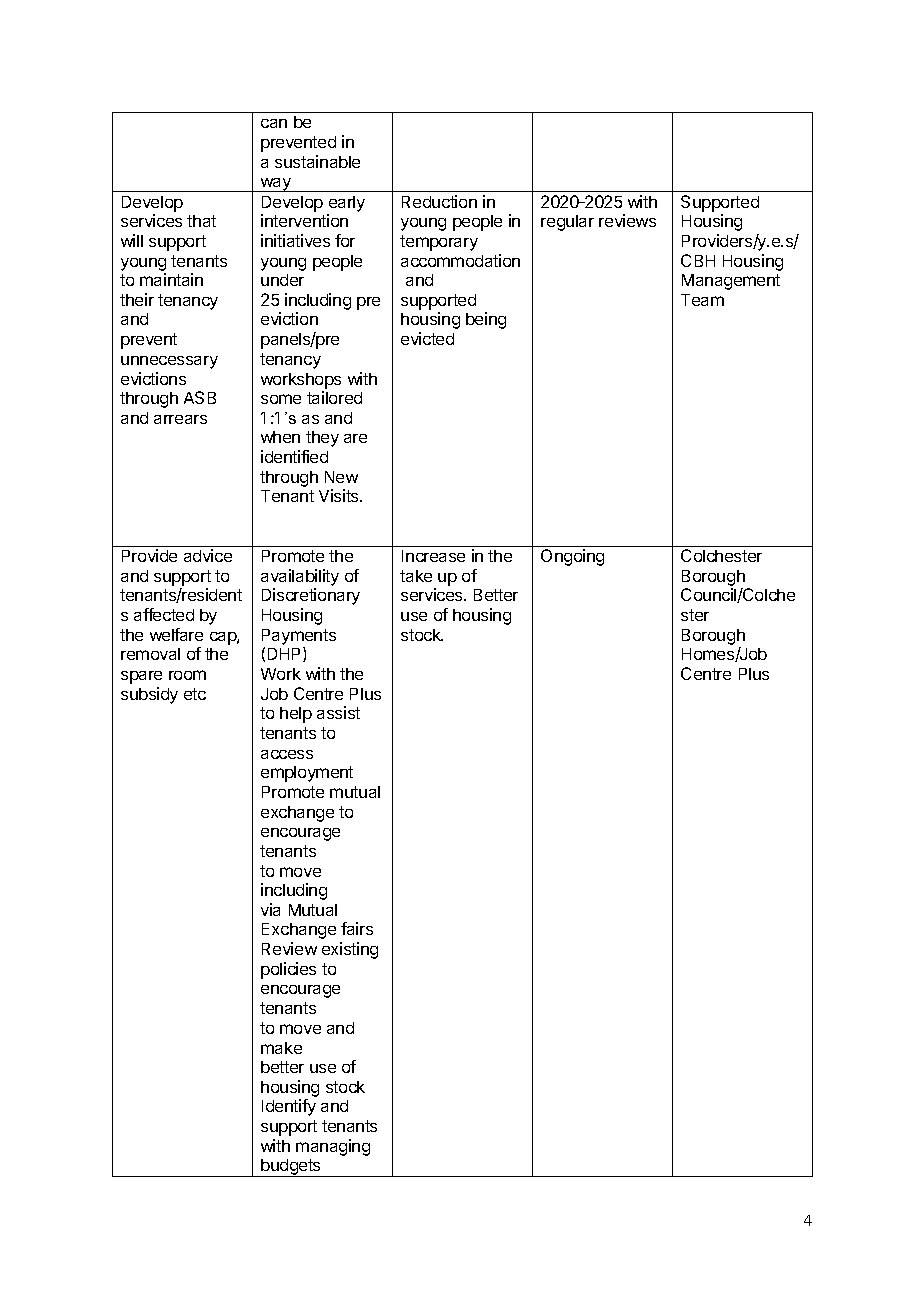 This screenshot has height=1308, width=924. I want to click on access, so click(287, 754).
